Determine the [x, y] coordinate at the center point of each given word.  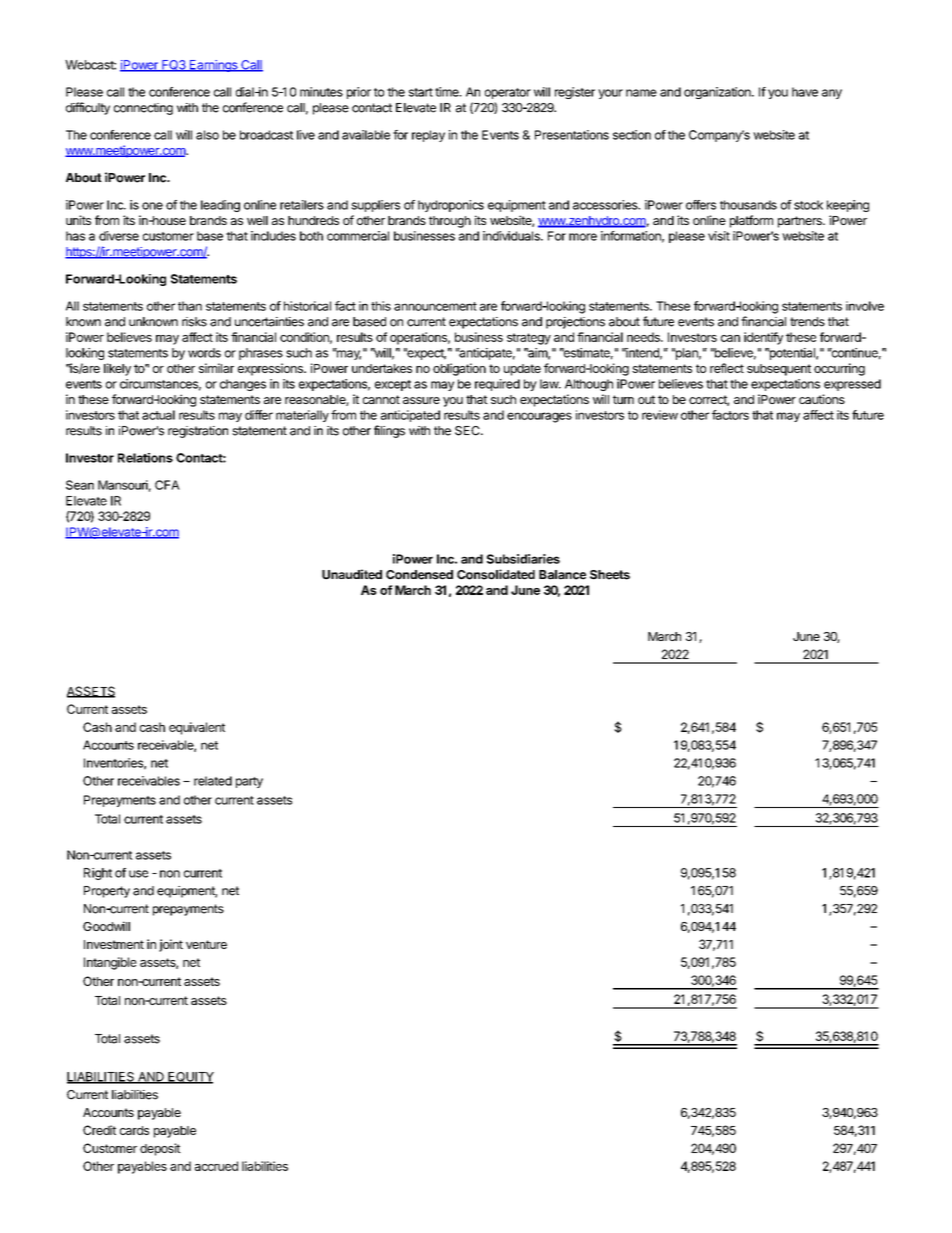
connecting [143, 109]
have [805, 92]
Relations [145, 458]
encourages [539, 417]
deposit [160, 1149]
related [213, 781]
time [448, 92]
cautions [822, 399]
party [249, 782]
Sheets [610, 575]
